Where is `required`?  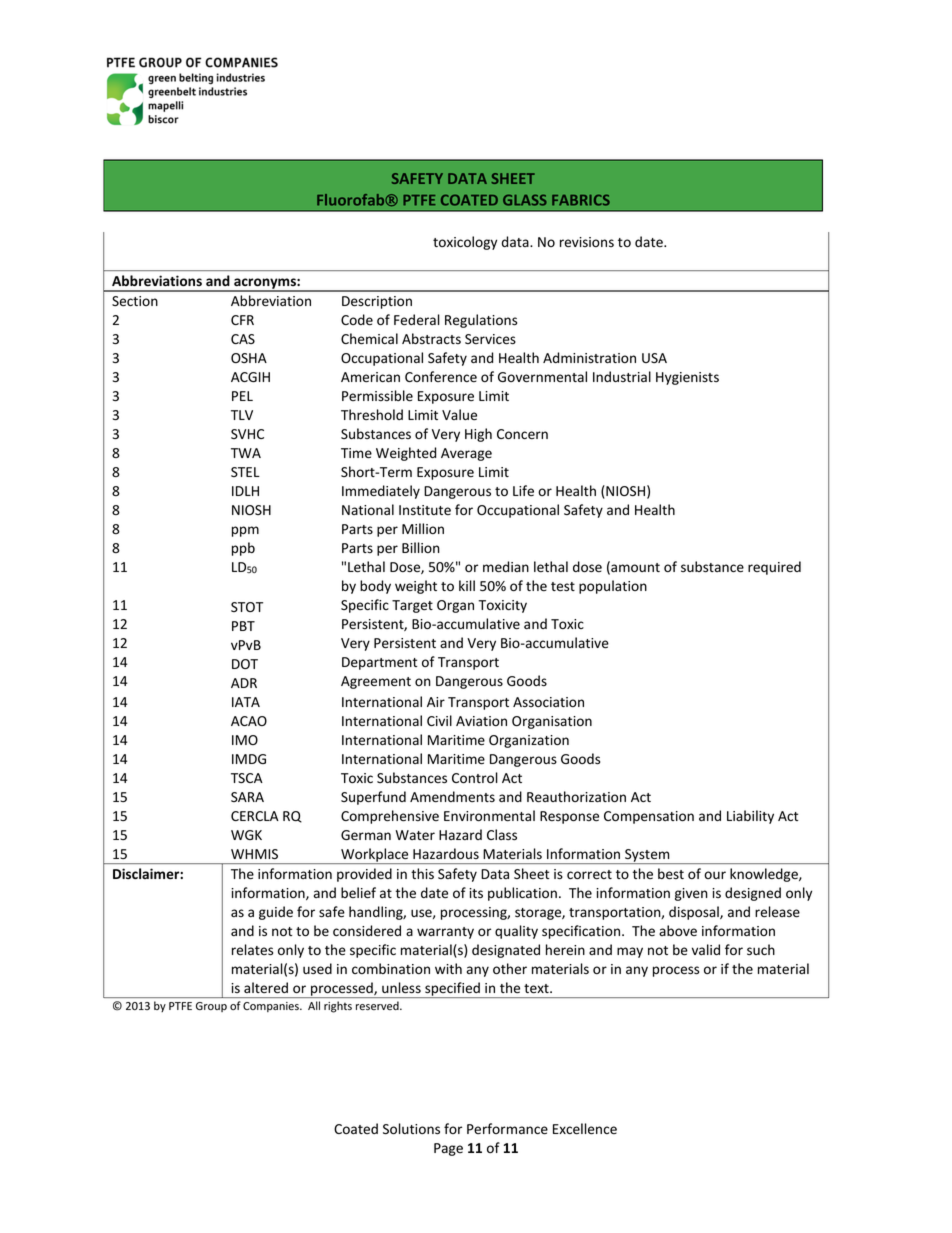
required is located at coordinates (774, 568).
